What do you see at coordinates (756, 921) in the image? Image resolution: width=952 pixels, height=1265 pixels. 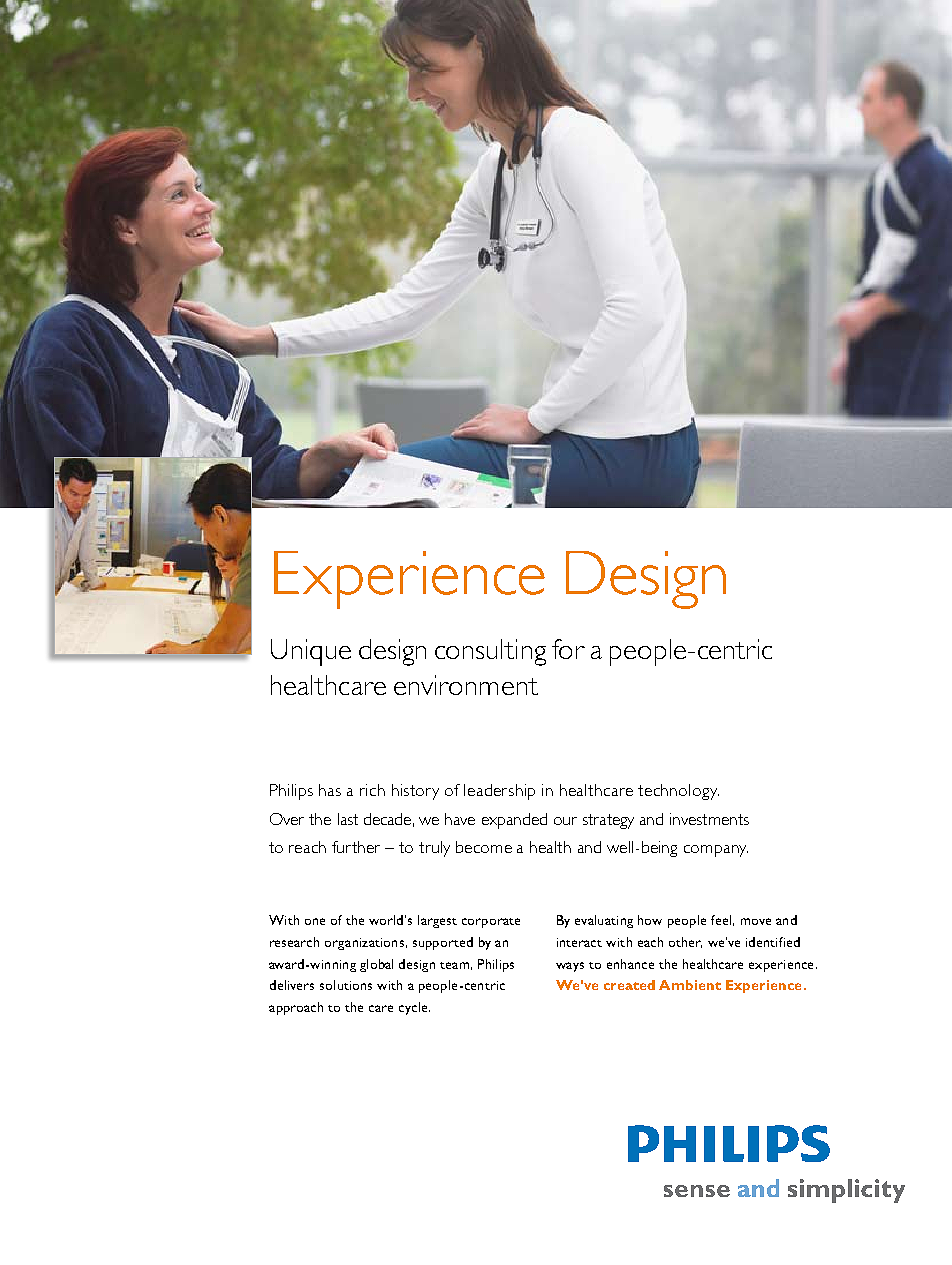 I see `move` at bounding box center [756, 921].
